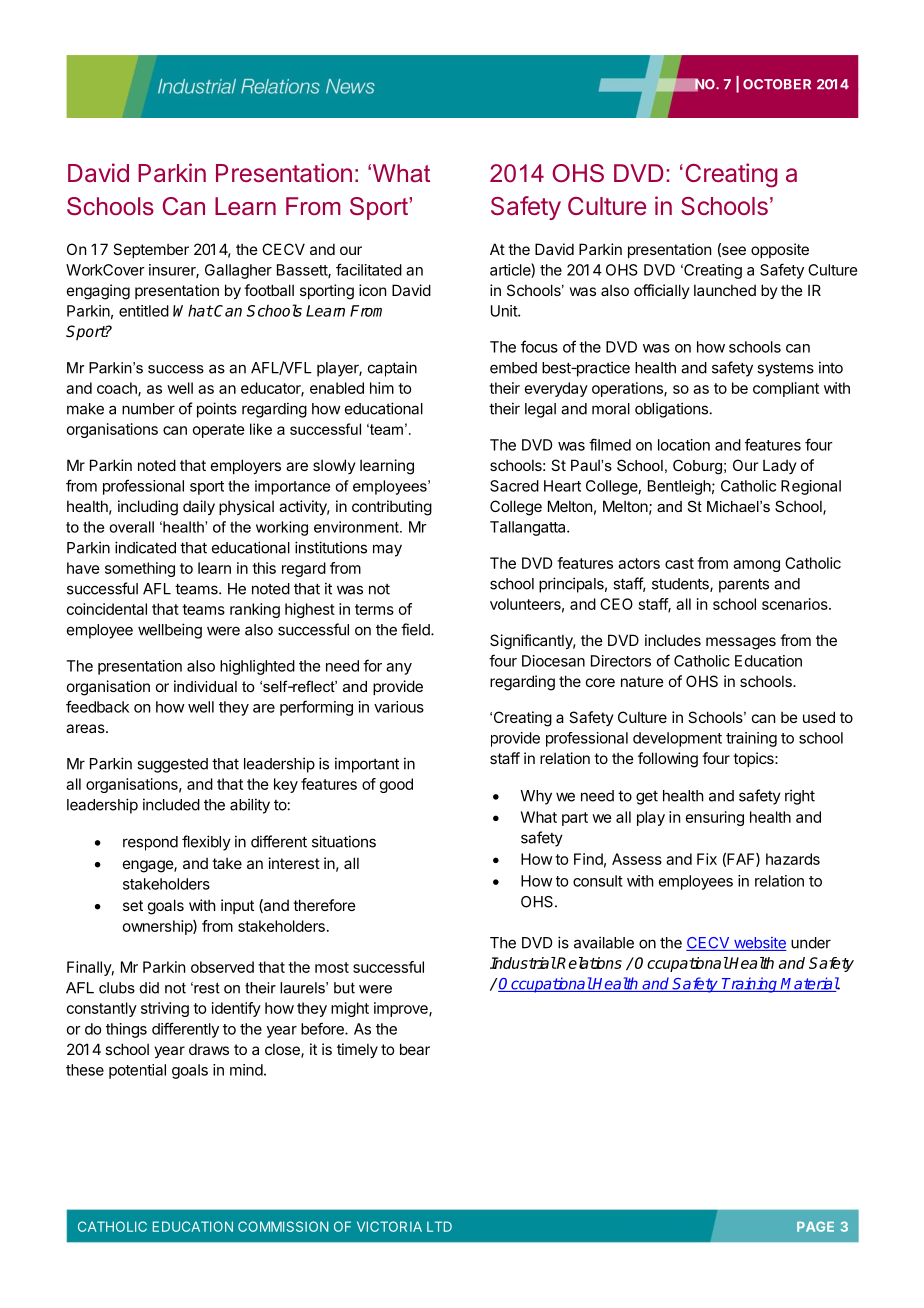 The width and height of the screenshot is (924, 1308). I want to click on September, so click(151, 250).
